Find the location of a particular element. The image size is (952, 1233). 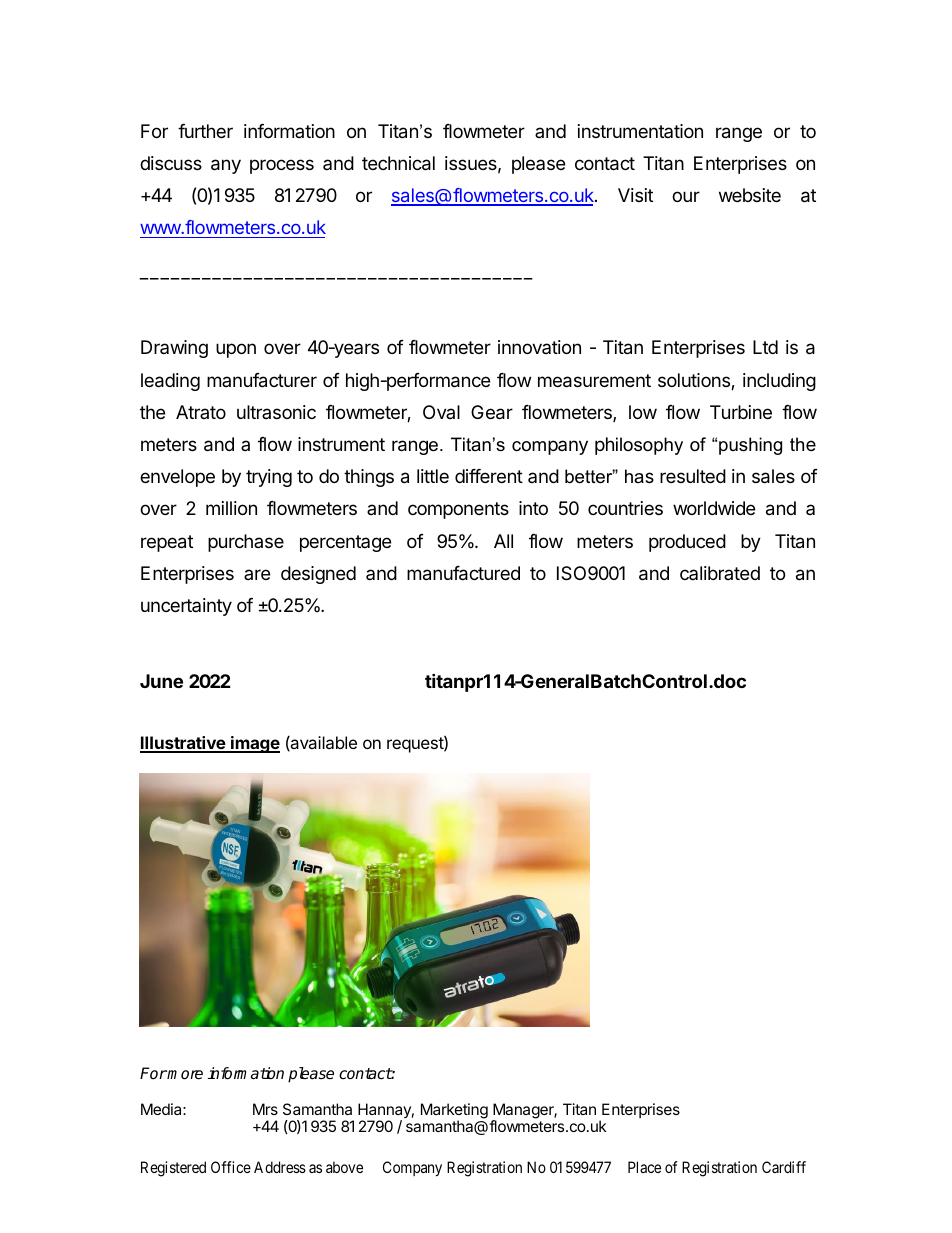

uncertainty is located at coordinates (186, 607).
